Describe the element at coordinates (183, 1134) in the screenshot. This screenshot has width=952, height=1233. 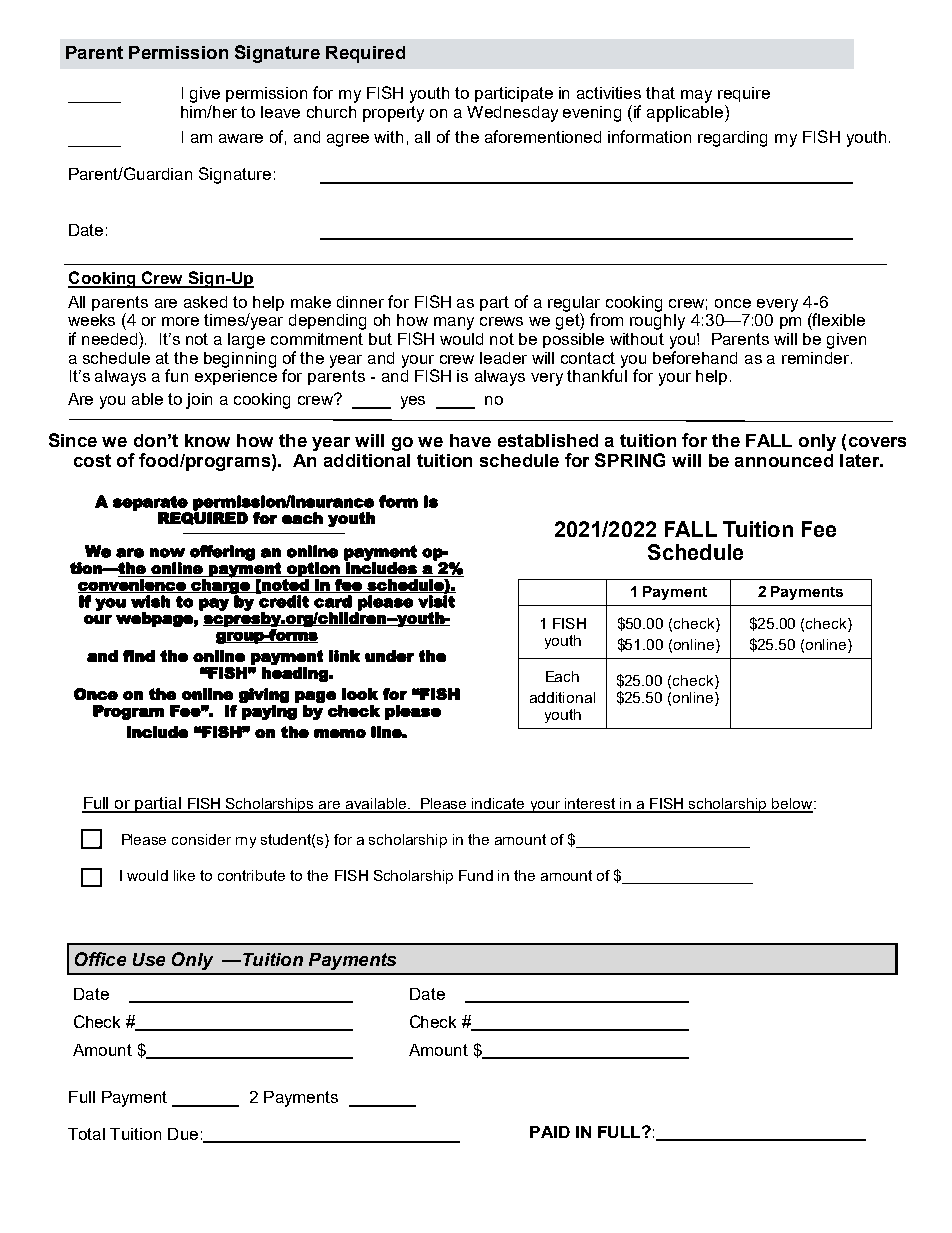
I see `Due` at that location.
